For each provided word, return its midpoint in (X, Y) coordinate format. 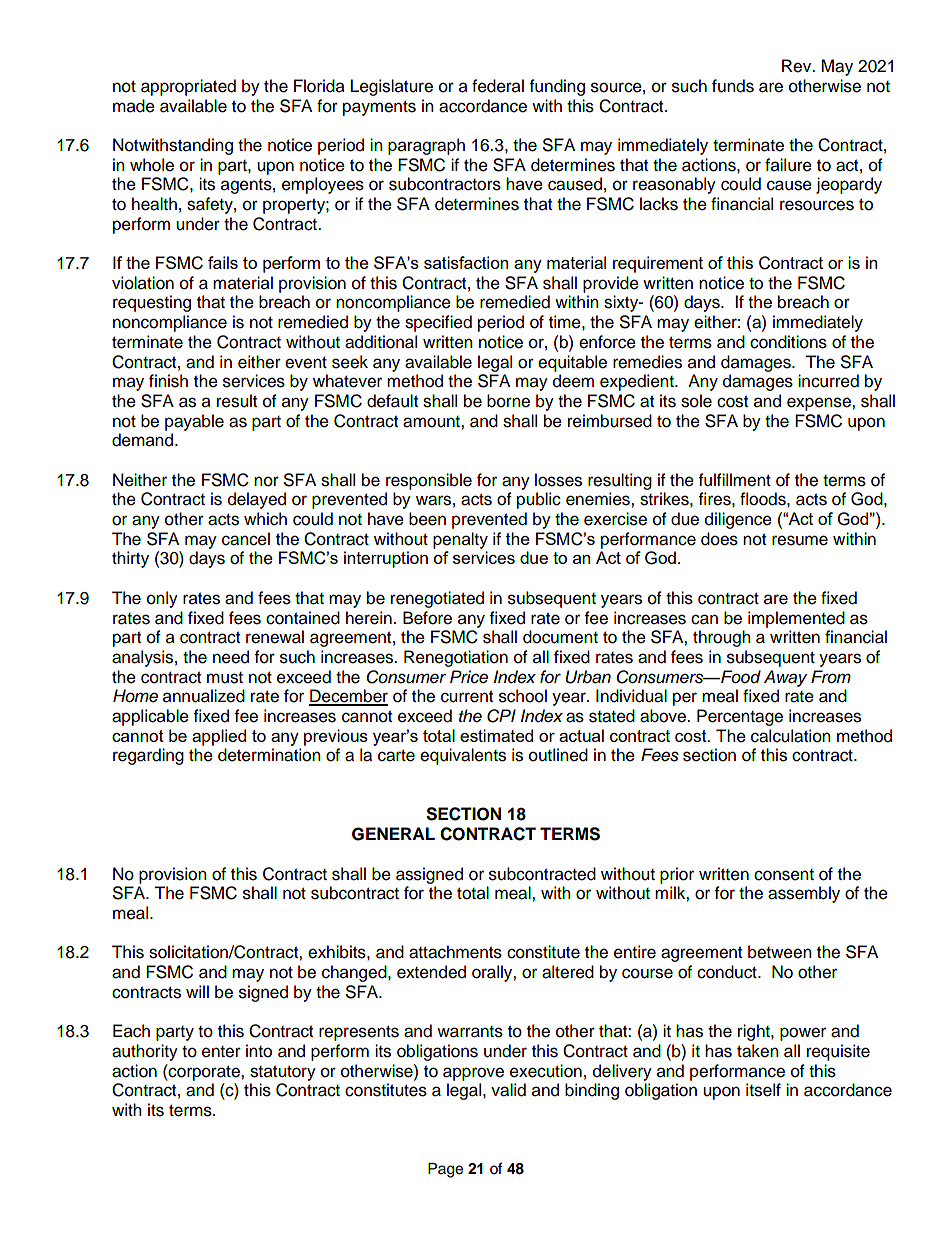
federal (498, 86)
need (231, 657)
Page (445, 1170)
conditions (788, 342)
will (197, 991)
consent (784, 875)
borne (508, 401)
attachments (455, 952)
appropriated (188, 87)
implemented (796, 619)
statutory (283, 1073)
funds (733, 86)
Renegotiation (456, 658)
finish (168, 381)
